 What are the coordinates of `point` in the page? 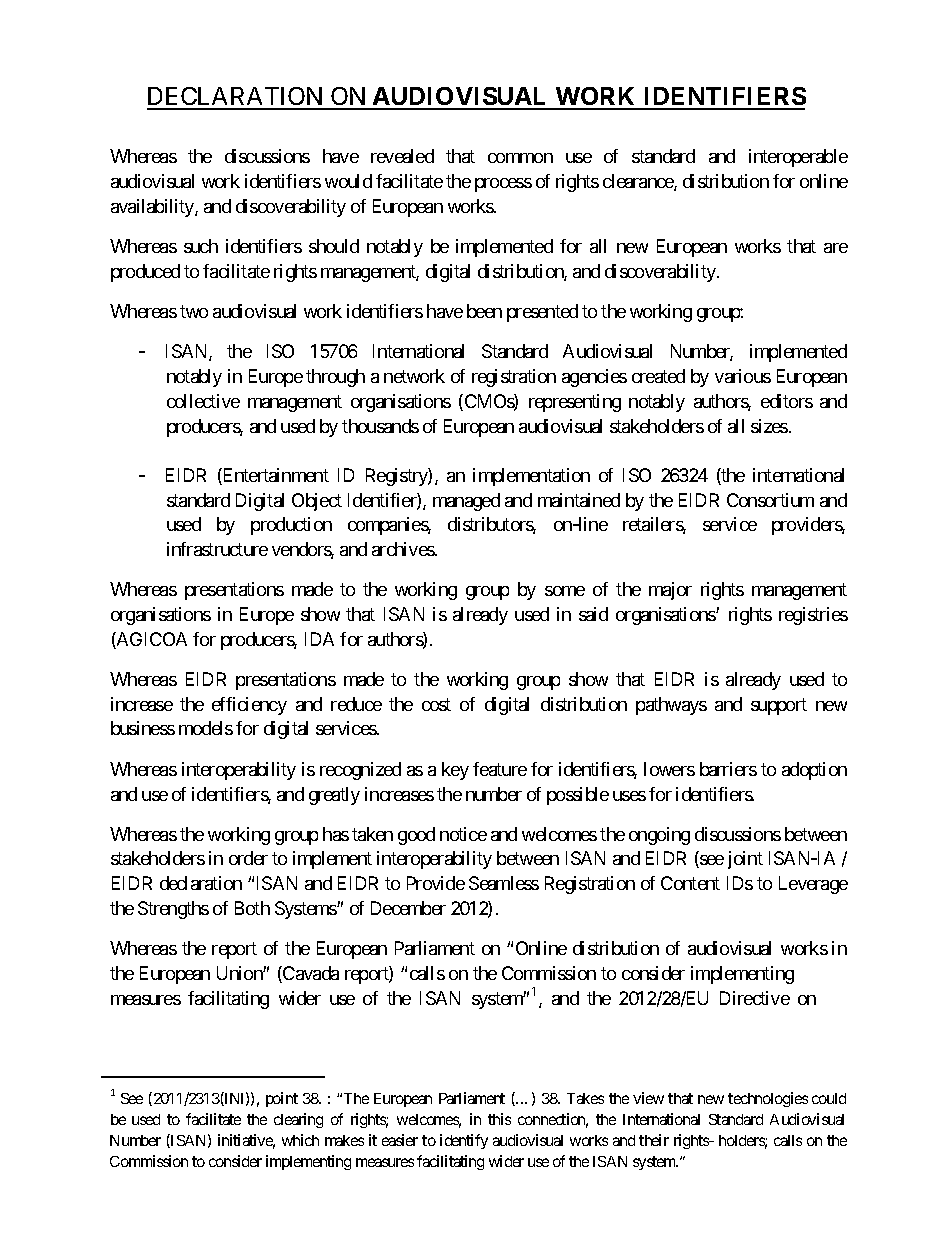 It's located at (282, 1099).
